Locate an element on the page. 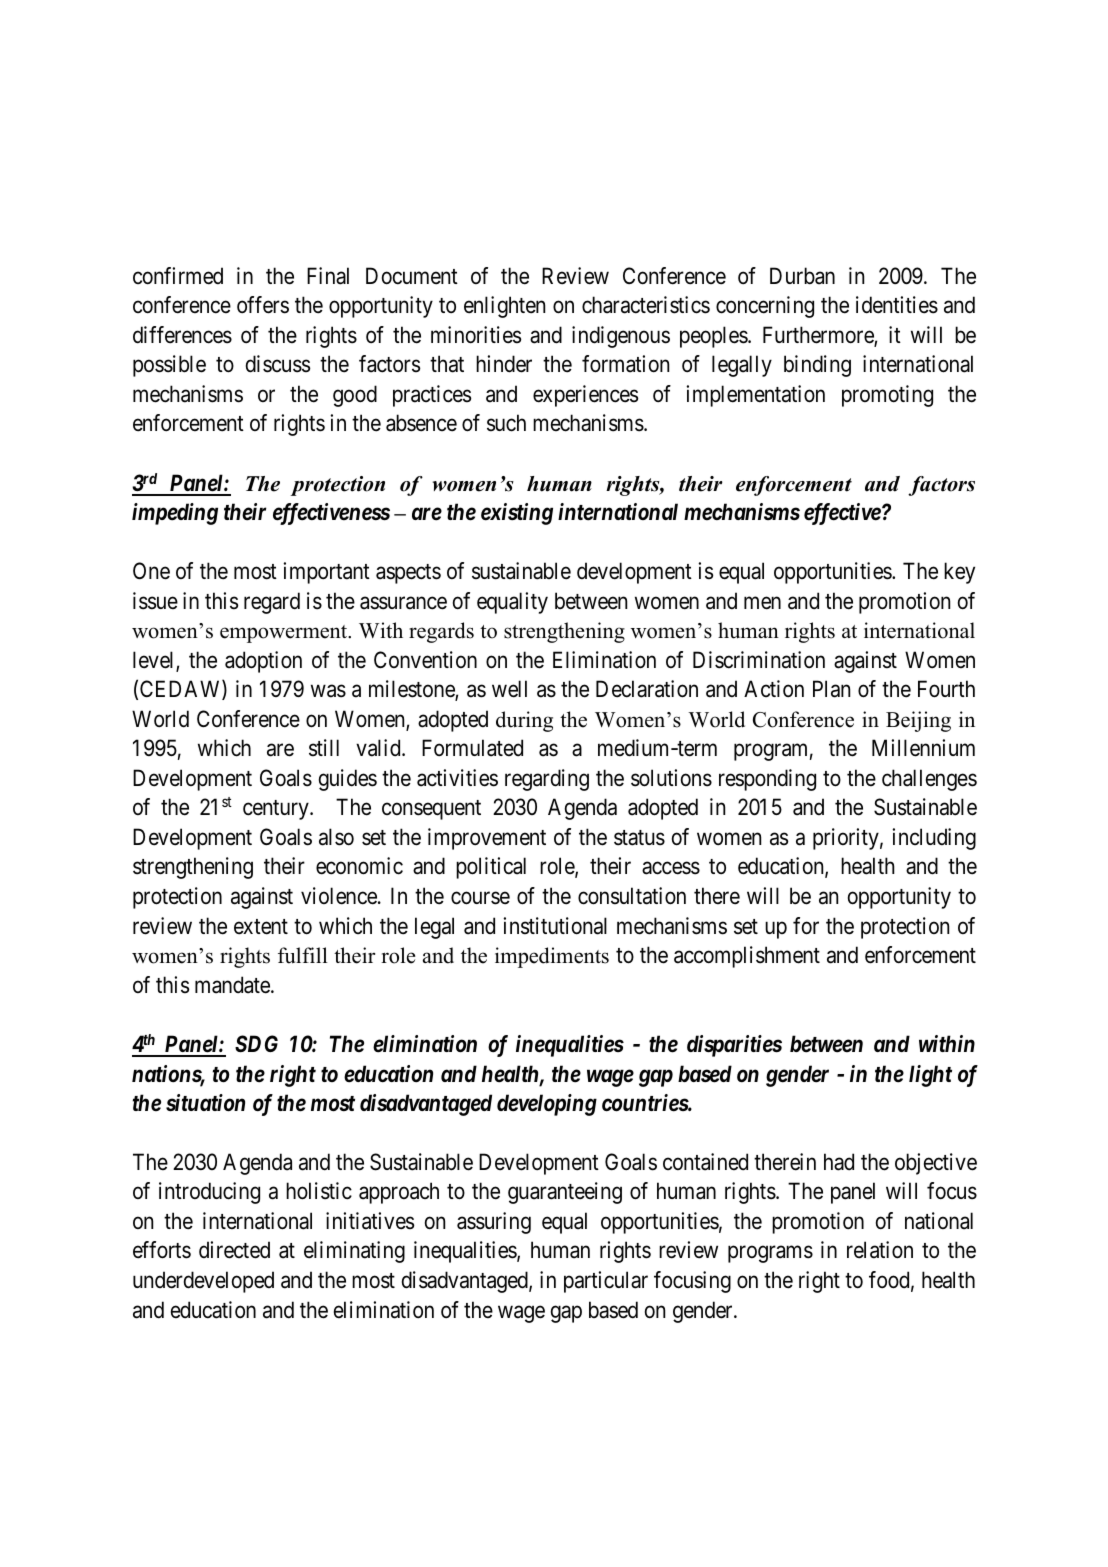 This document has width=1108, height=1567. existing is located at coordinates (517, 514).
